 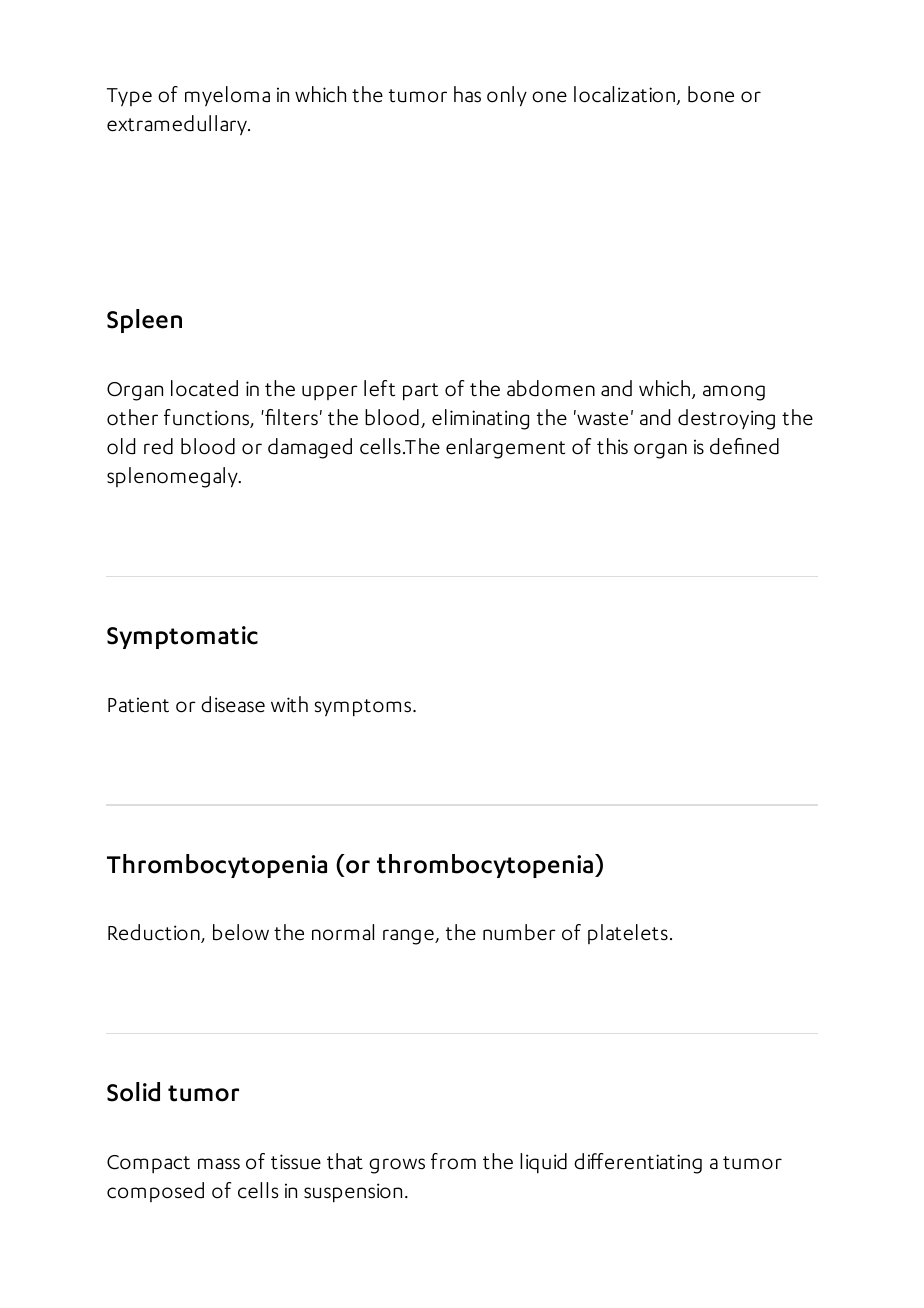 What do you see at coordinates (364, 708) in the screenshot?
I see `symptoms` at bounding box center [364, 708].
